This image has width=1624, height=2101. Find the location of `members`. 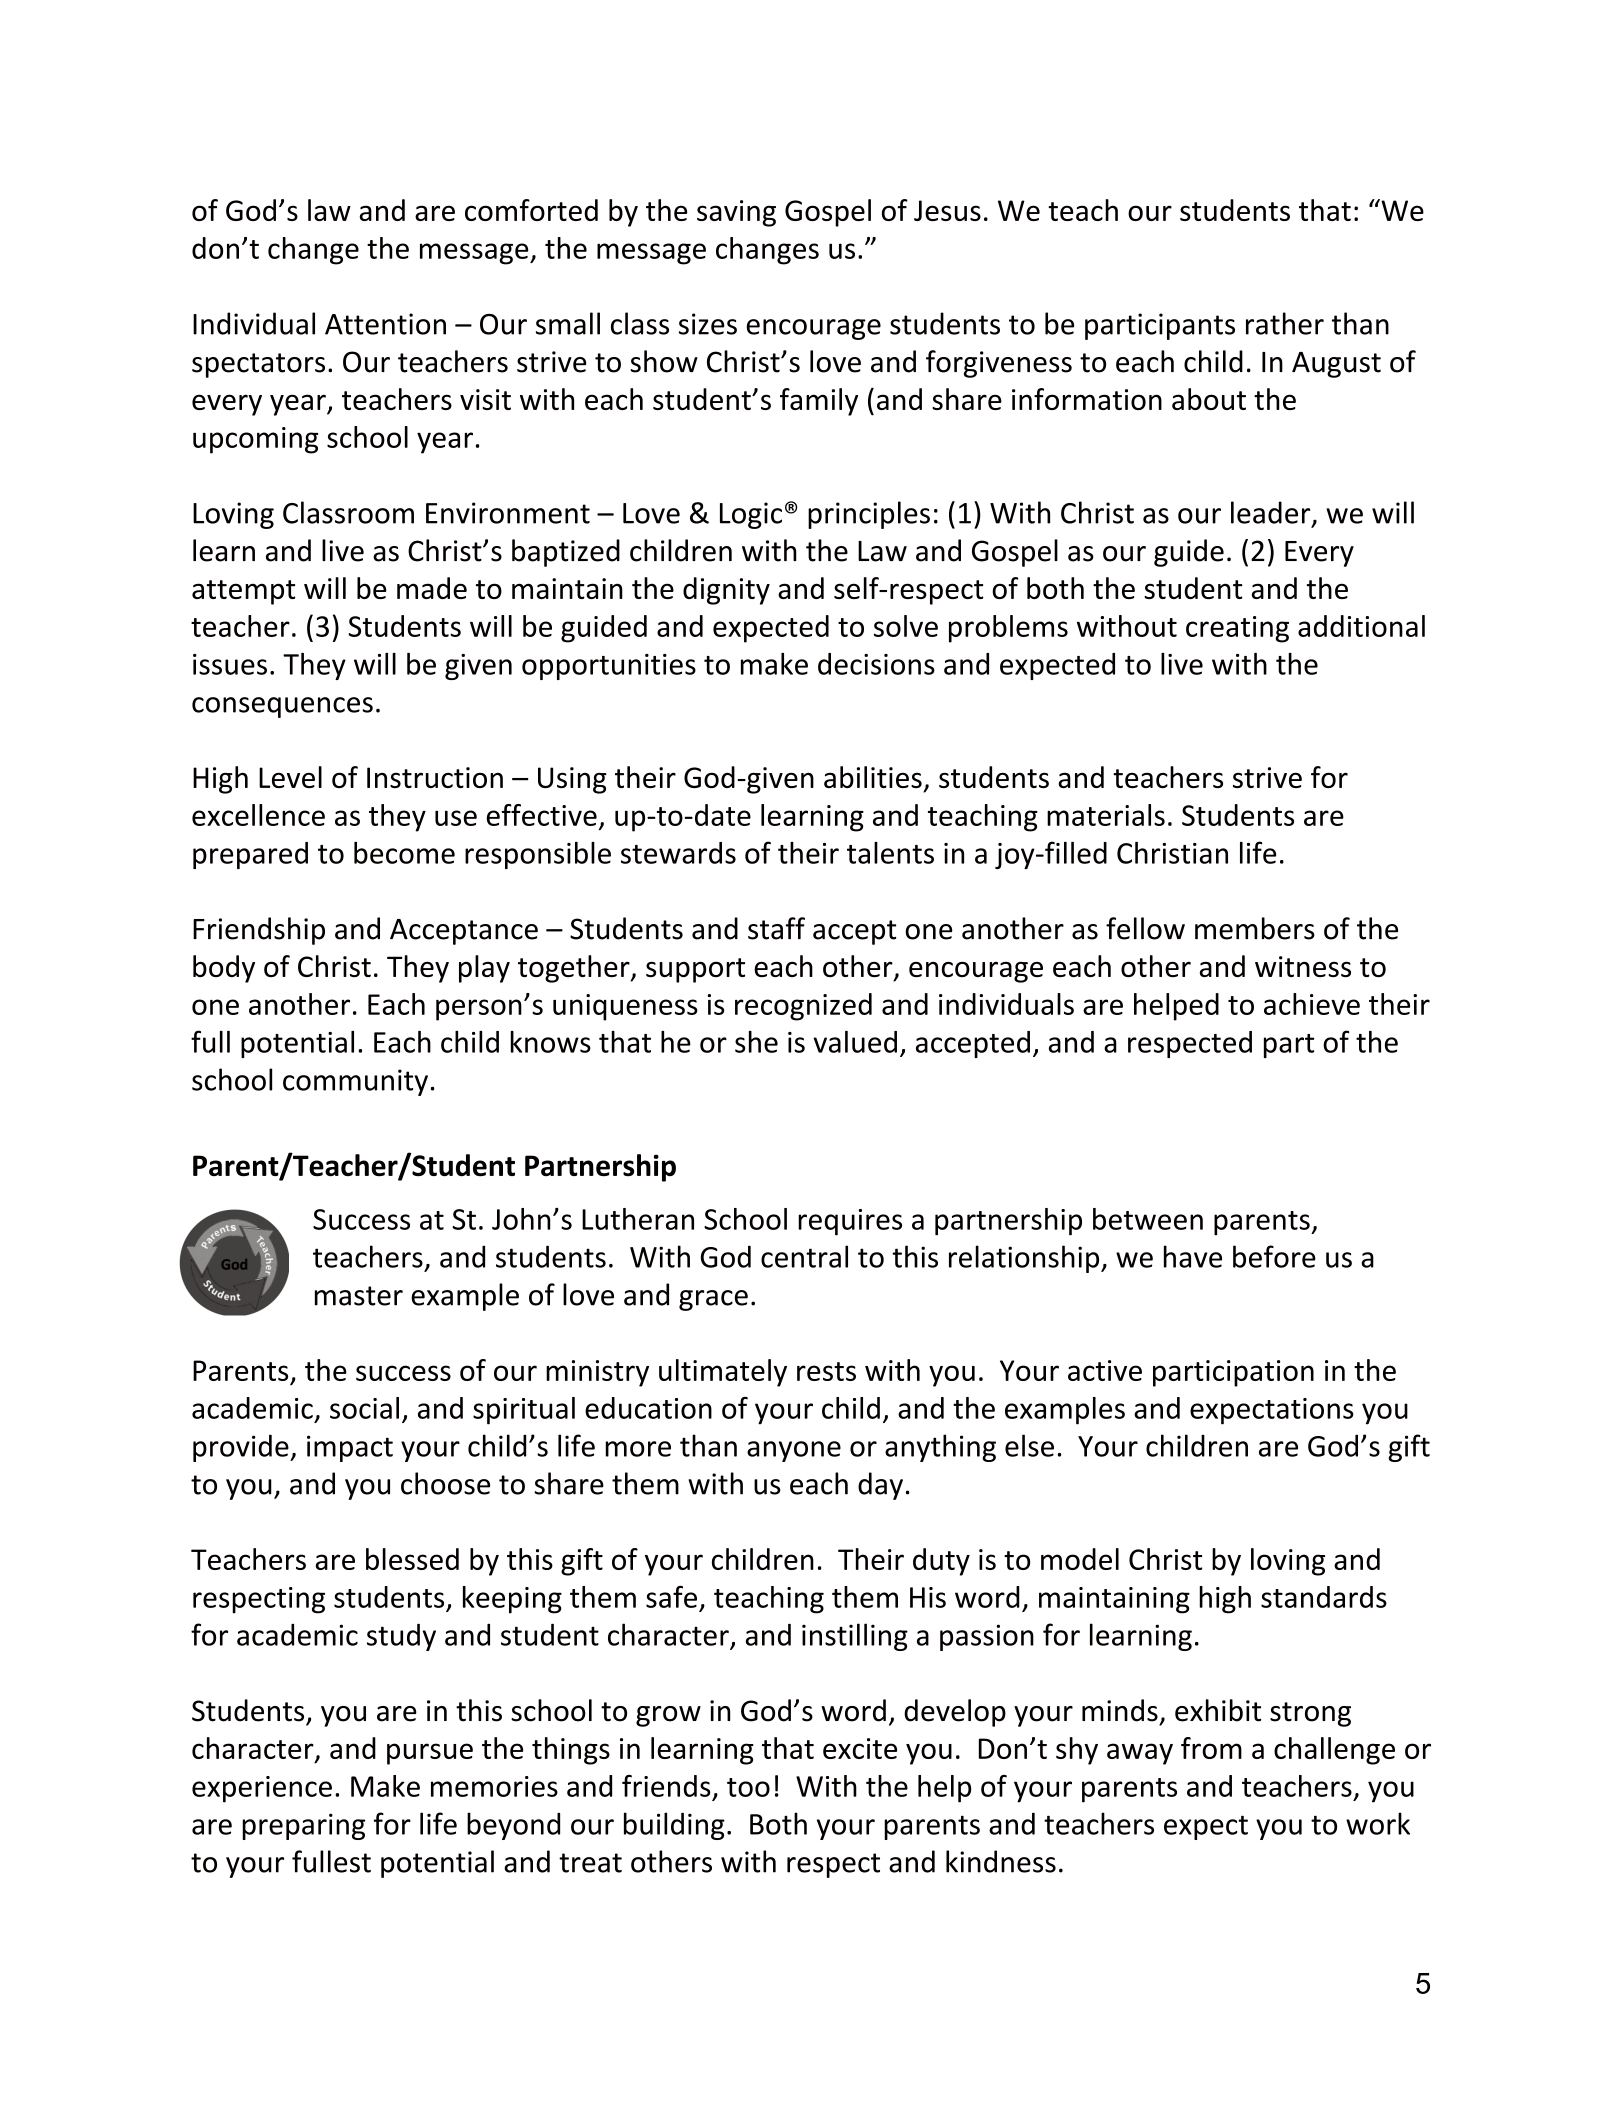

members is located at coordinates (1255, 928).
